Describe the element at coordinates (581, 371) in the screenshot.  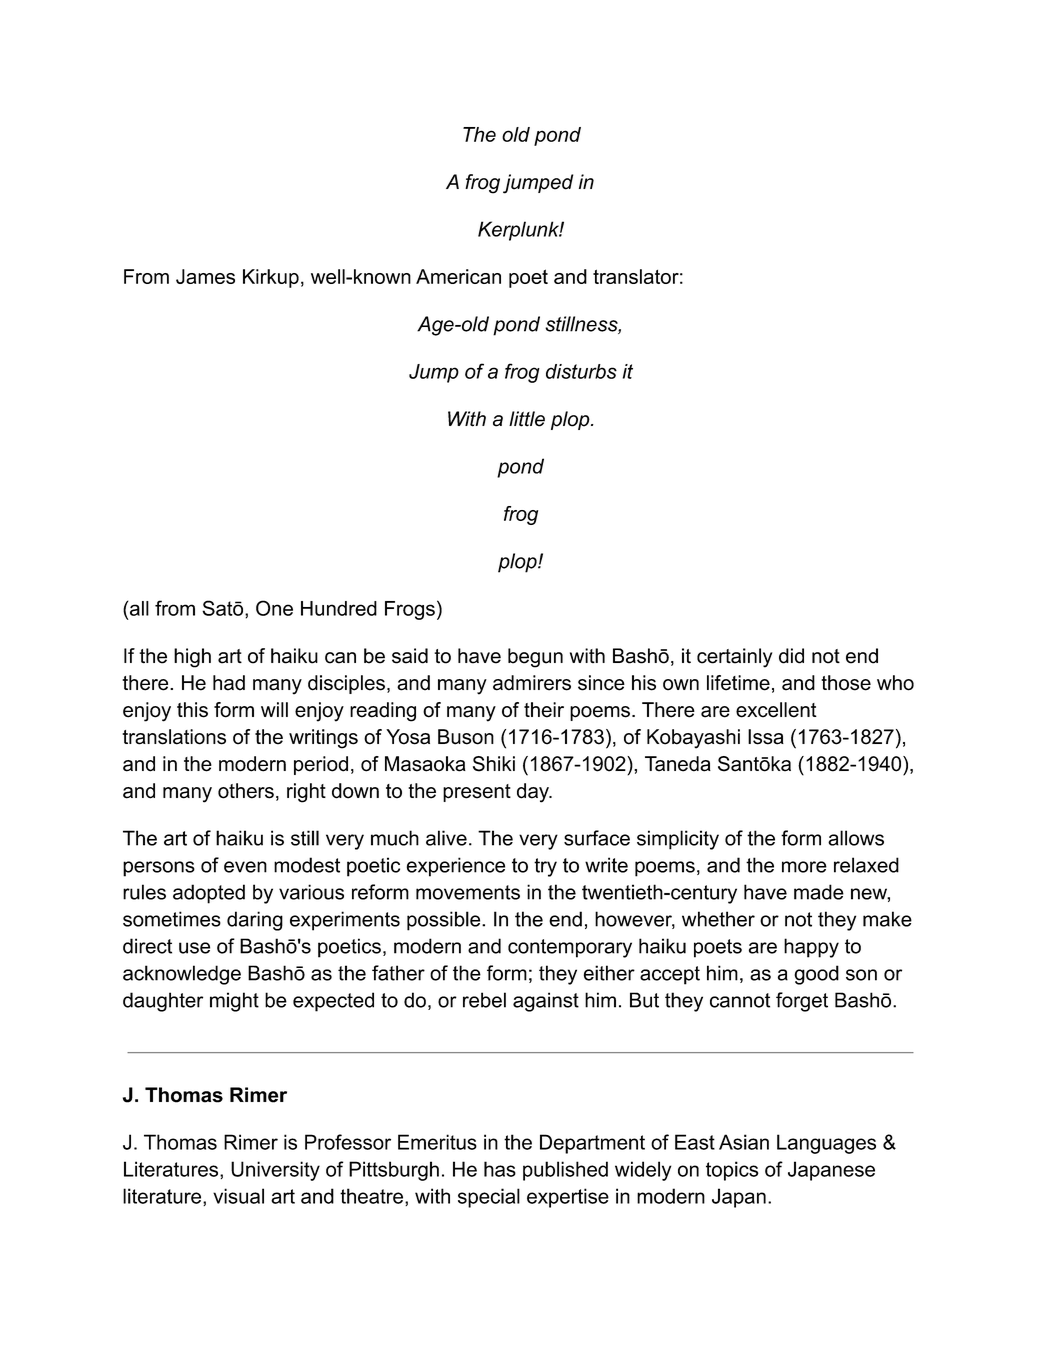
I see `disturbs` at that location.
